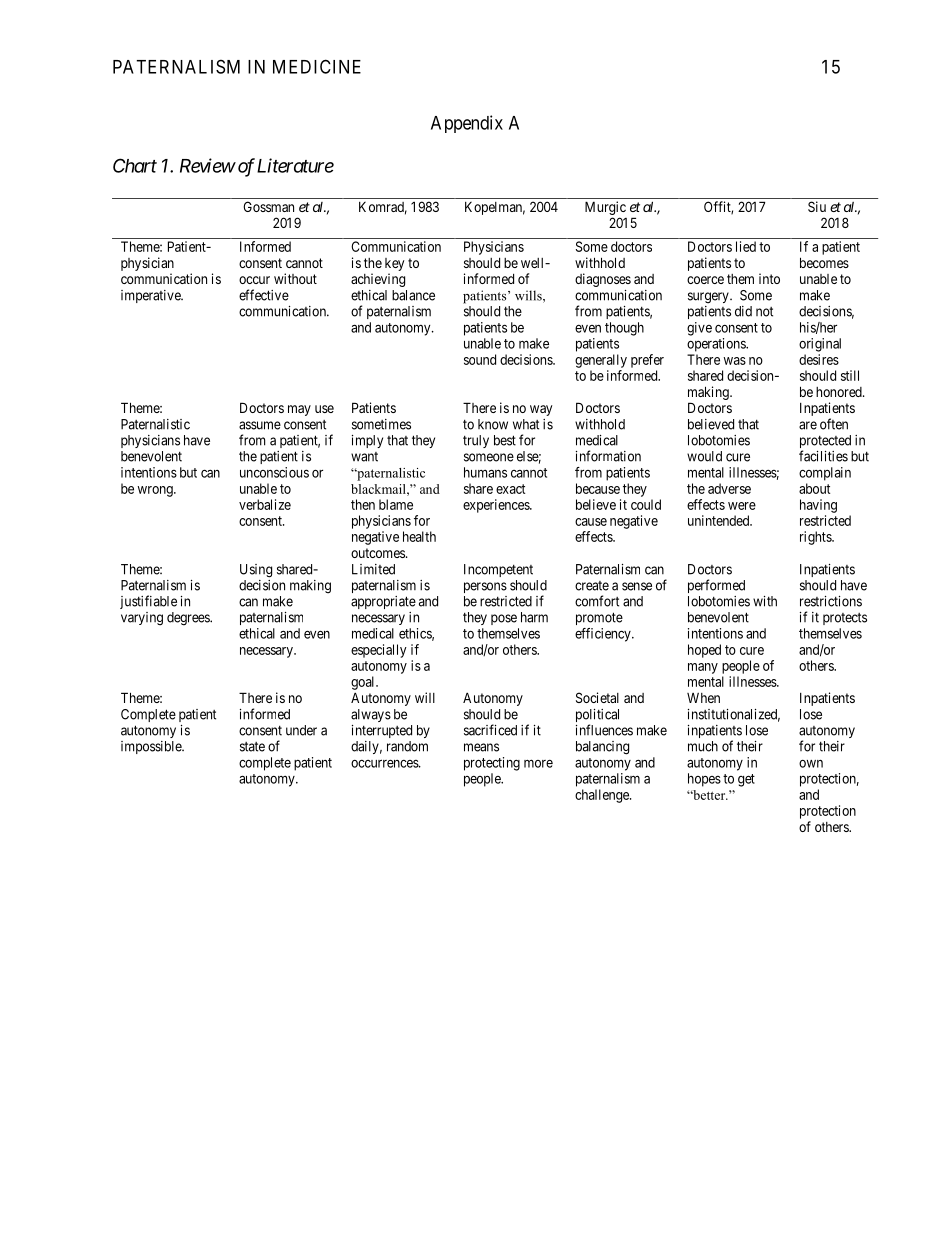 This image has height=1233, width=952. I want to click on state, so click(252, 747).
